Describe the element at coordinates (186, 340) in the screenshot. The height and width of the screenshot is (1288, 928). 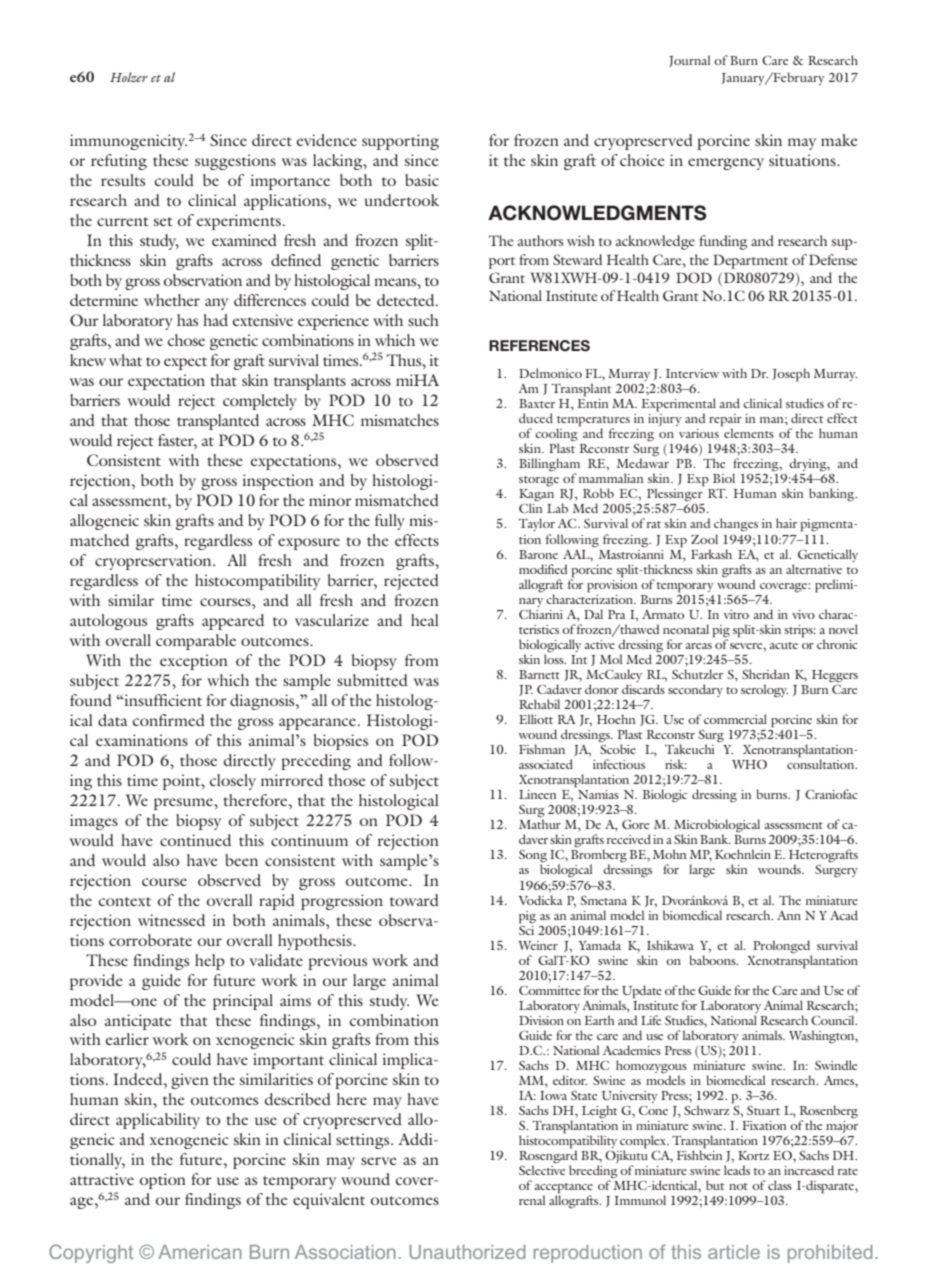
I see `chose` at that location.
